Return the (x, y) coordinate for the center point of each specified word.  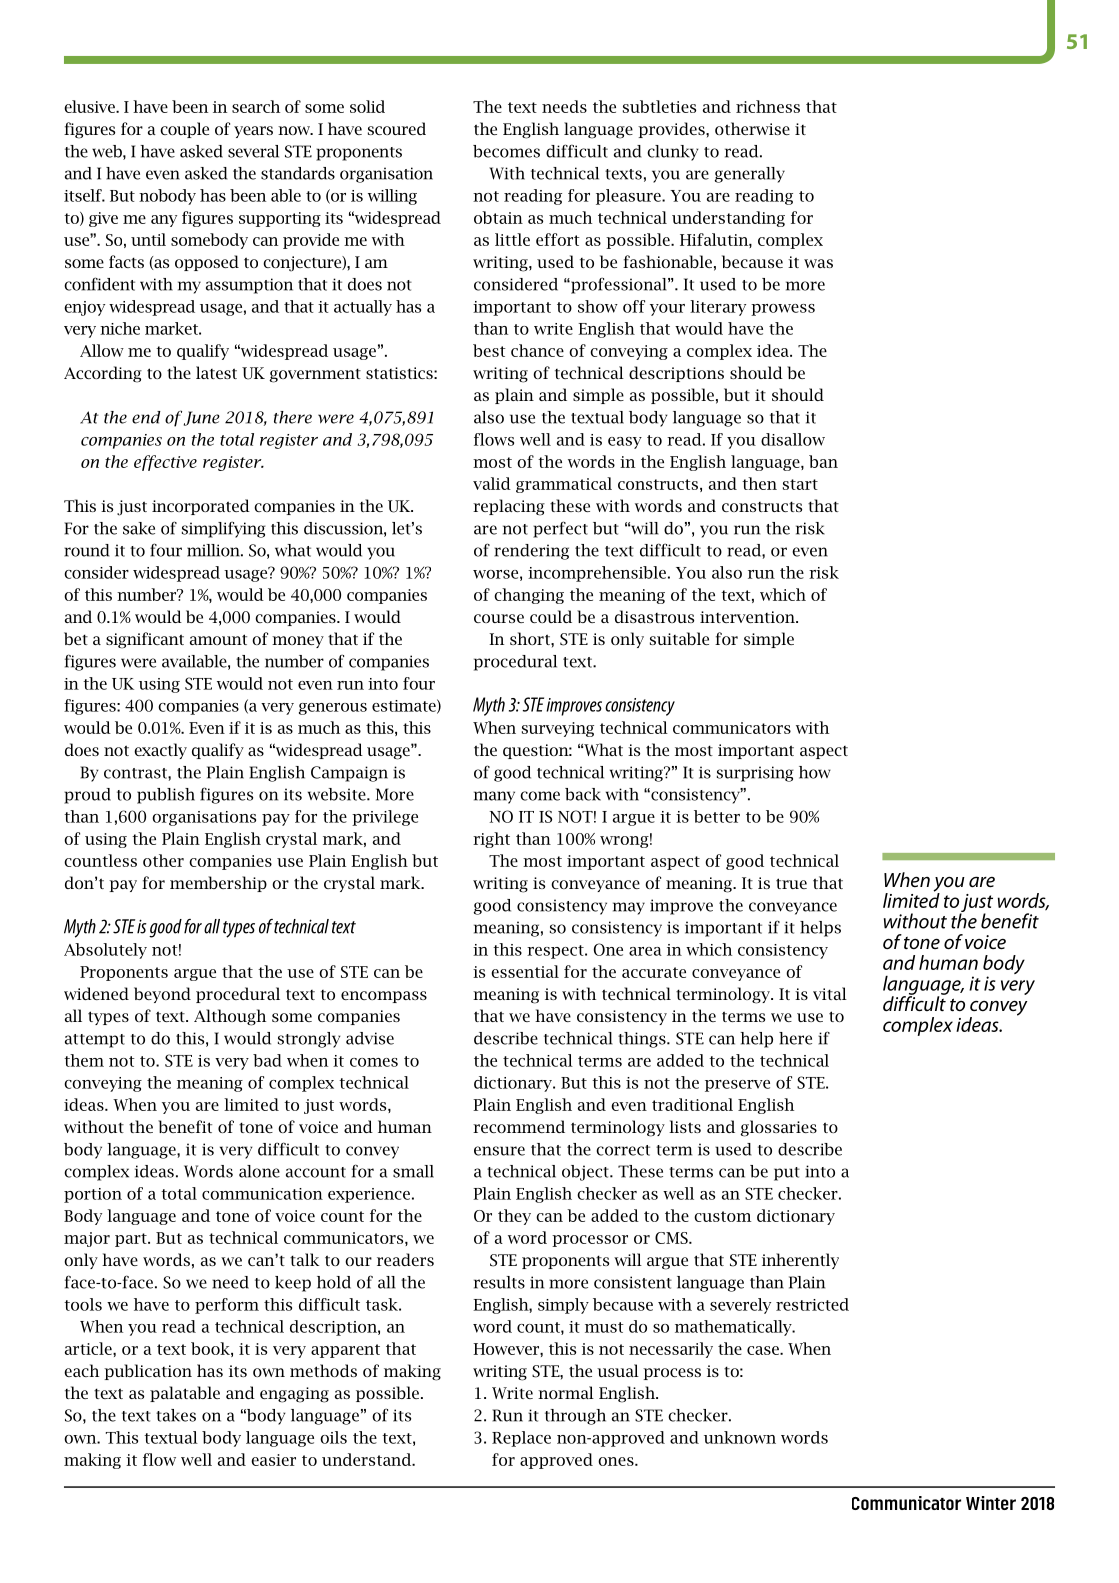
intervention (748, 617)
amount (218, 639)
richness (768, 106)
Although (230, 1017)
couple (184, 130)
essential (525, 971)
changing (529, 596)
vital (830, 993)
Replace (521, 1439)
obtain (498, 217)
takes (176, 1415)
